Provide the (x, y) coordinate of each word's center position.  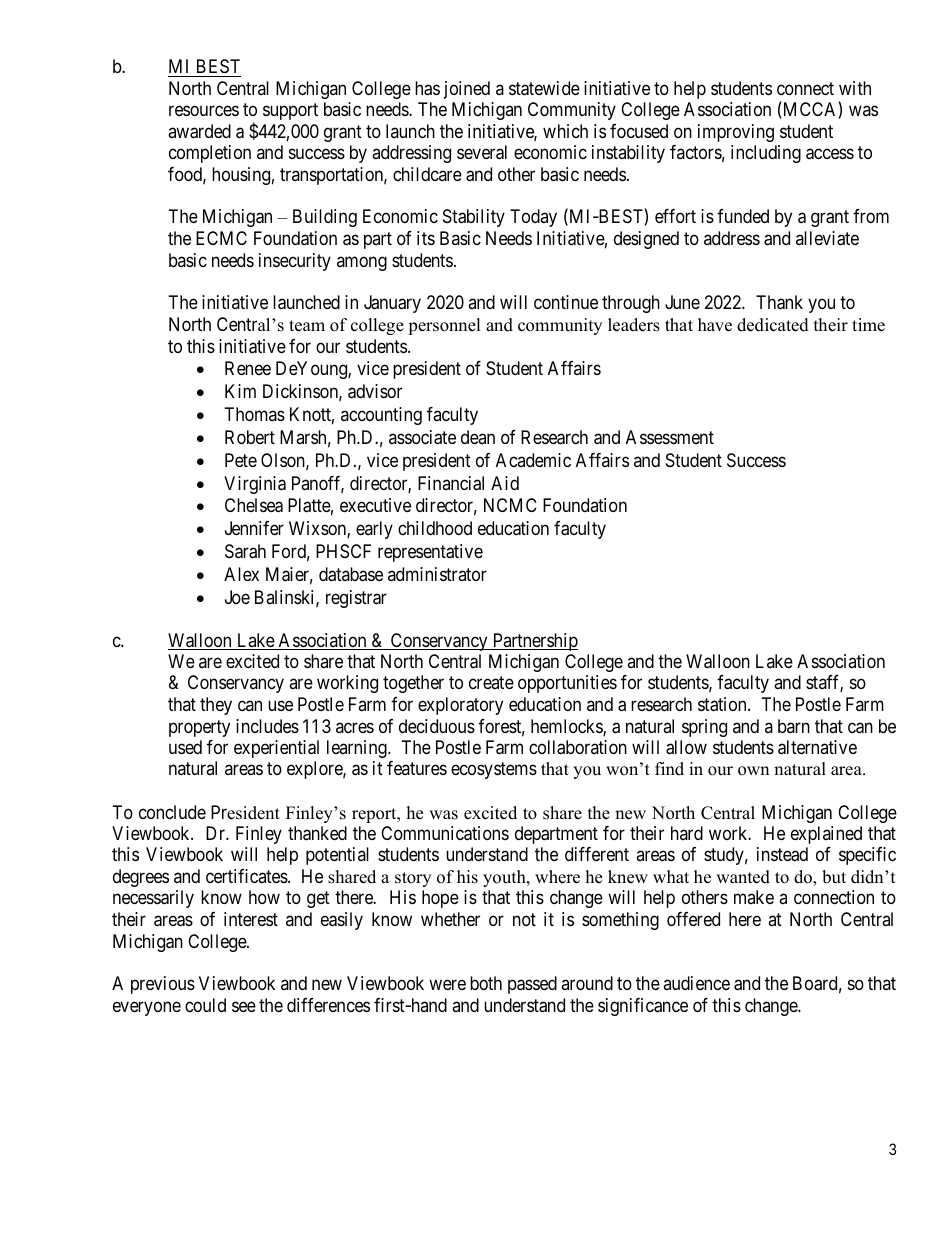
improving (736, 133)
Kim (240, 391)
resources (204, 110)
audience (696, 983)
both (486, 983)
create (491, 683)
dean (478, 437)
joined (467, 90)
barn (794, 726)
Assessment (670, 437)
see (244, 1006)
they (216, 706)
